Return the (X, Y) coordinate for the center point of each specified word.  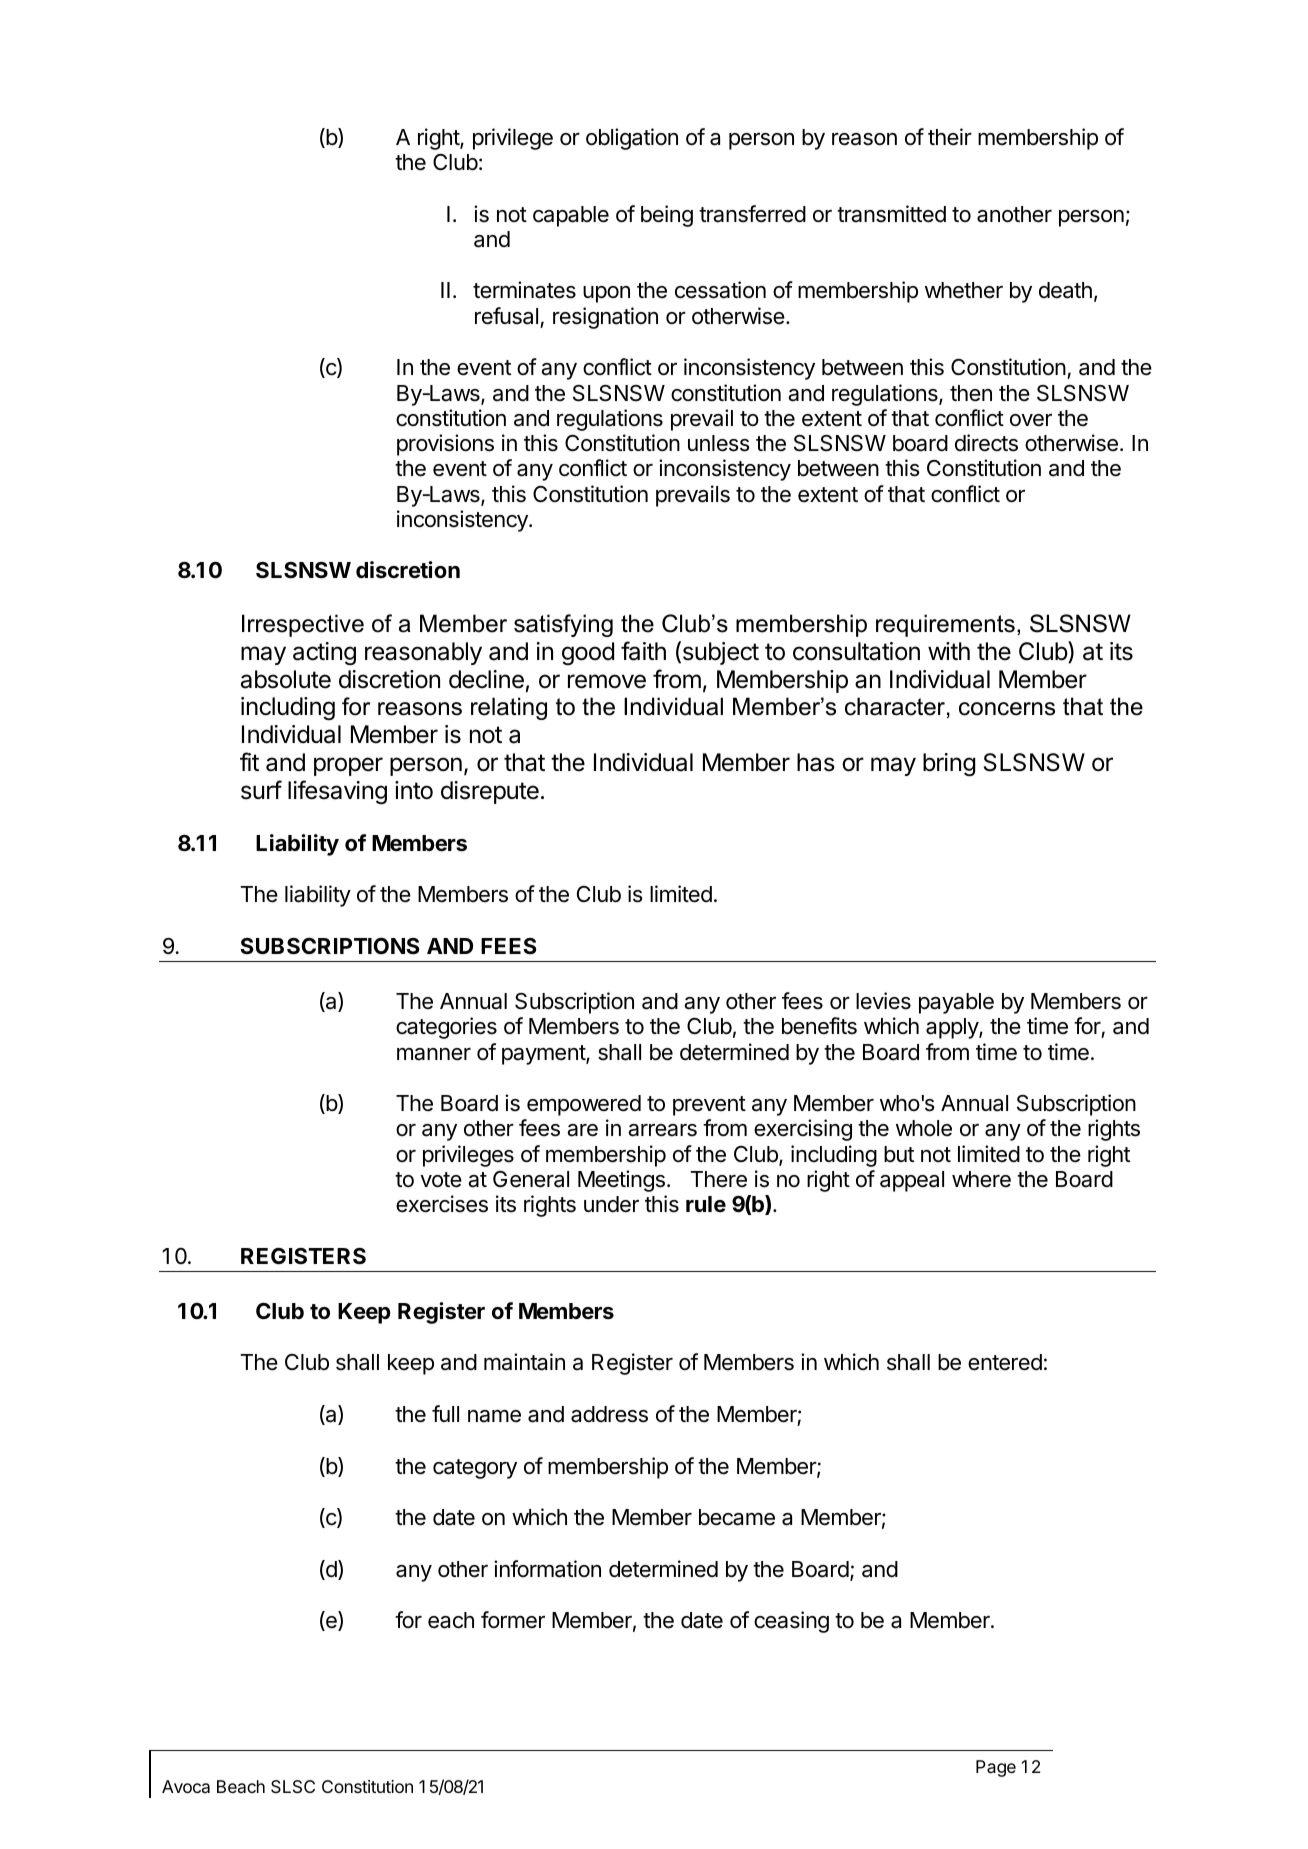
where (981, 1179)
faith (643, 651)
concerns (1007, 709)
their (950, 137)
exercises (442, 1204)
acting (324, 653)
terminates (524, 290)
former (513, 1620)
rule (706, 1204)
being (667, 216)
